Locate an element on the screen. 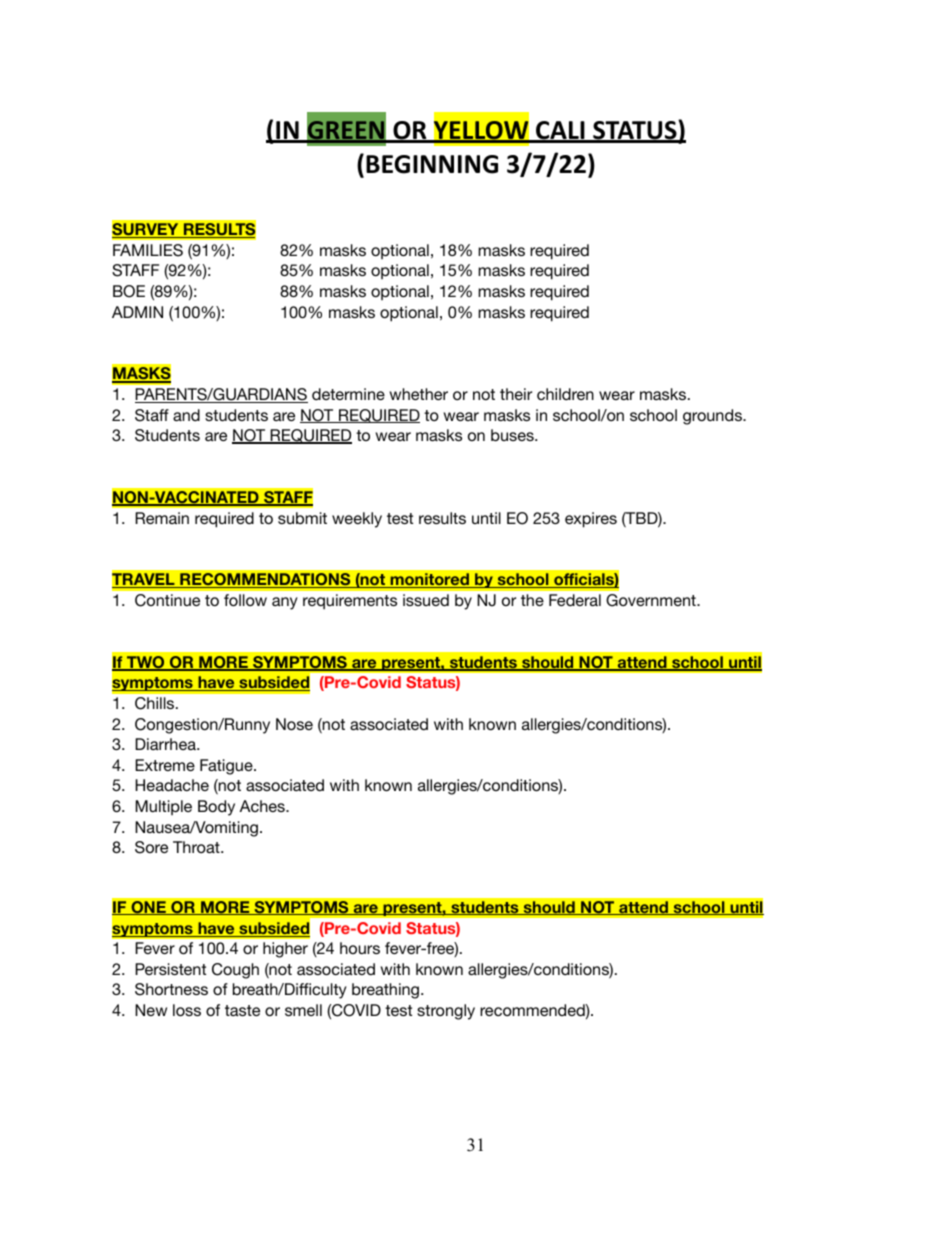 The height and width of the screenshot is (1233, 952). FAMILIES is located at coordinates (148, 250).
